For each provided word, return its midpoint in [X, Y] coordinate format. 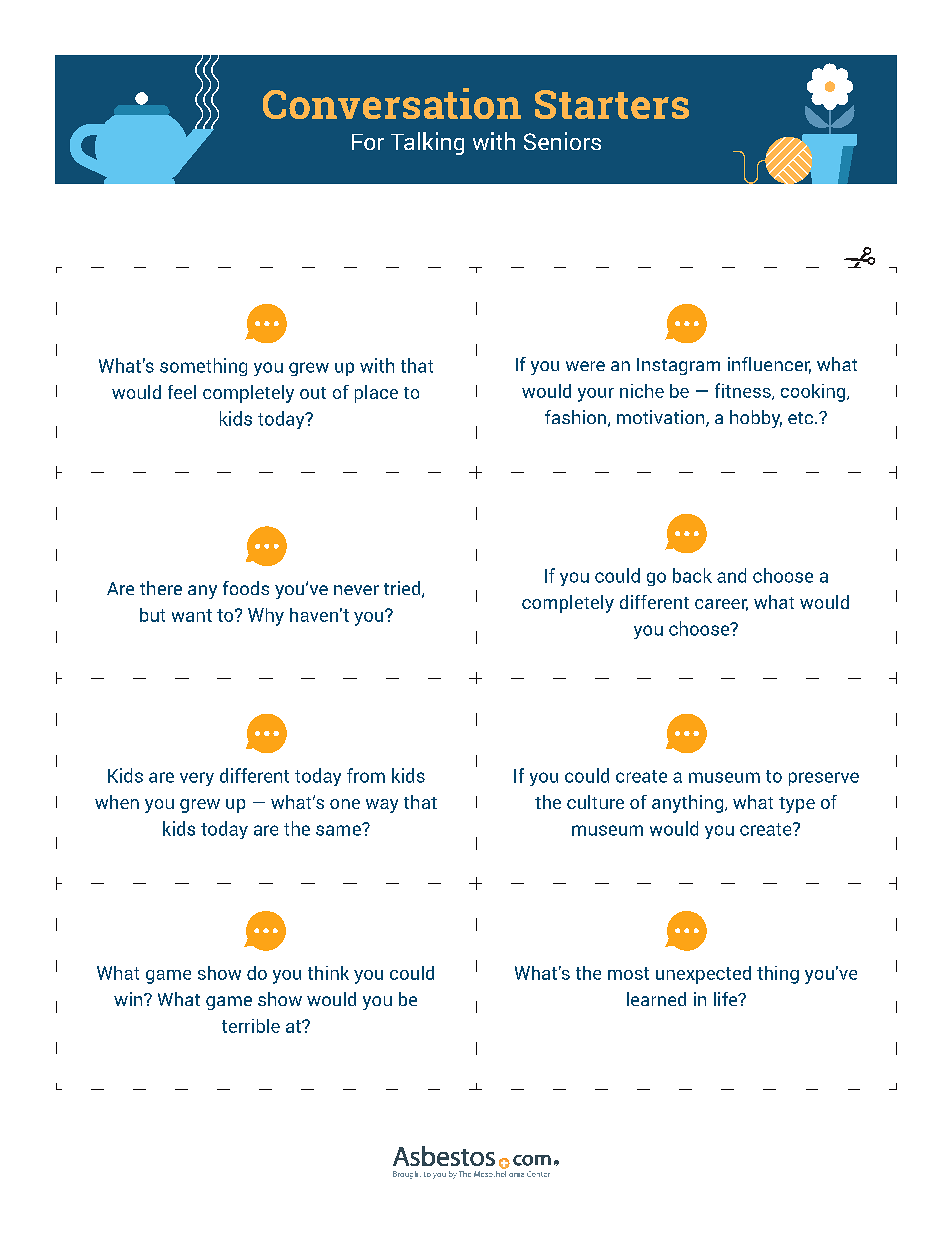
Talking [427, 143]
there [161, 588]
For [368, 142]
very [197, 779]
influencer [769, 365]
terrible [251, 1026]
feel [182, 392]
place [376, 394]
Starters [612, 104]
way [382, 806]
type [797, 805]
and [731, 575]
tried [403, 589]
